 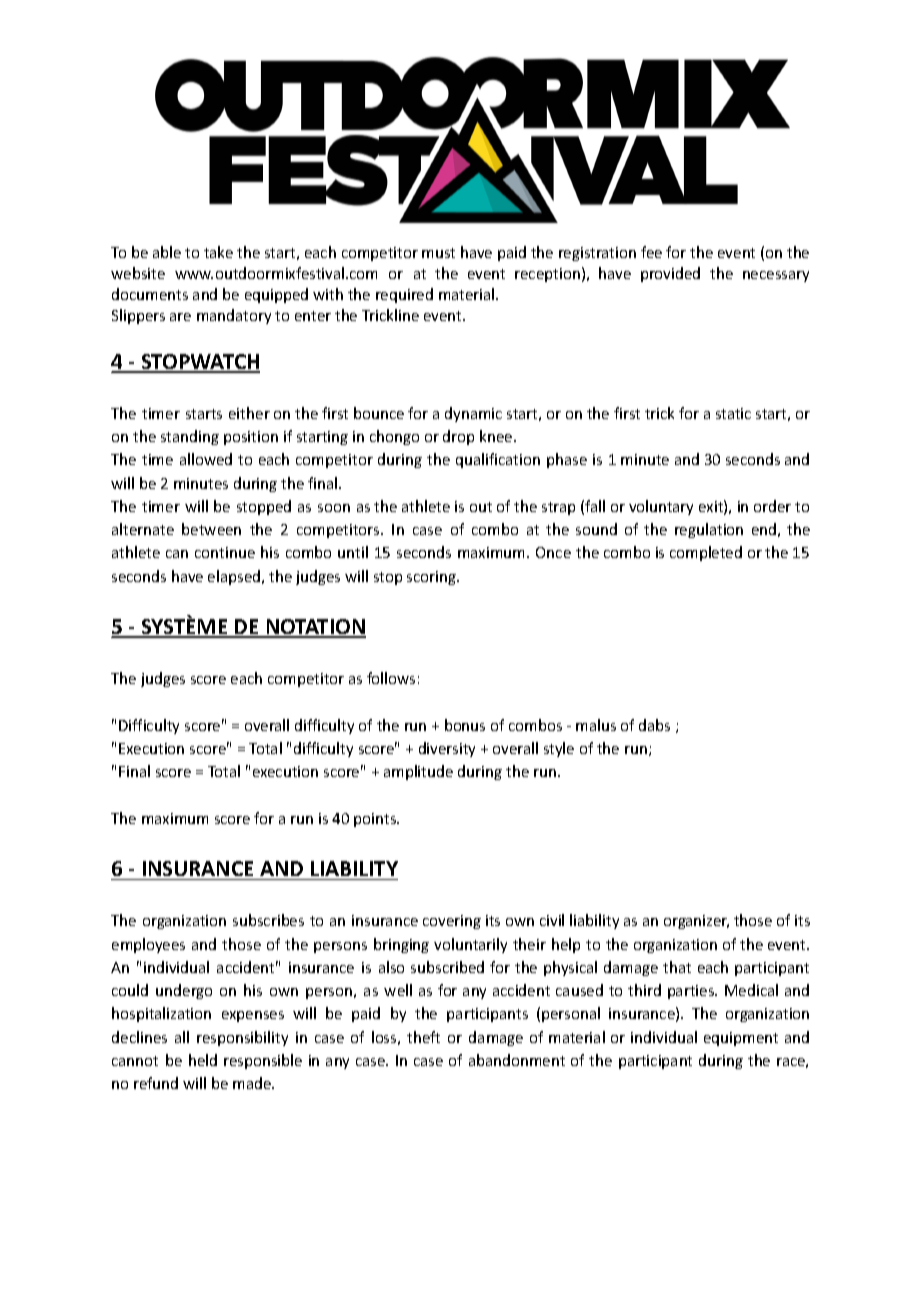 What do you see at coordinates (203, 1060) in the image?
I see `held` at bounding box center [203, 1060].
